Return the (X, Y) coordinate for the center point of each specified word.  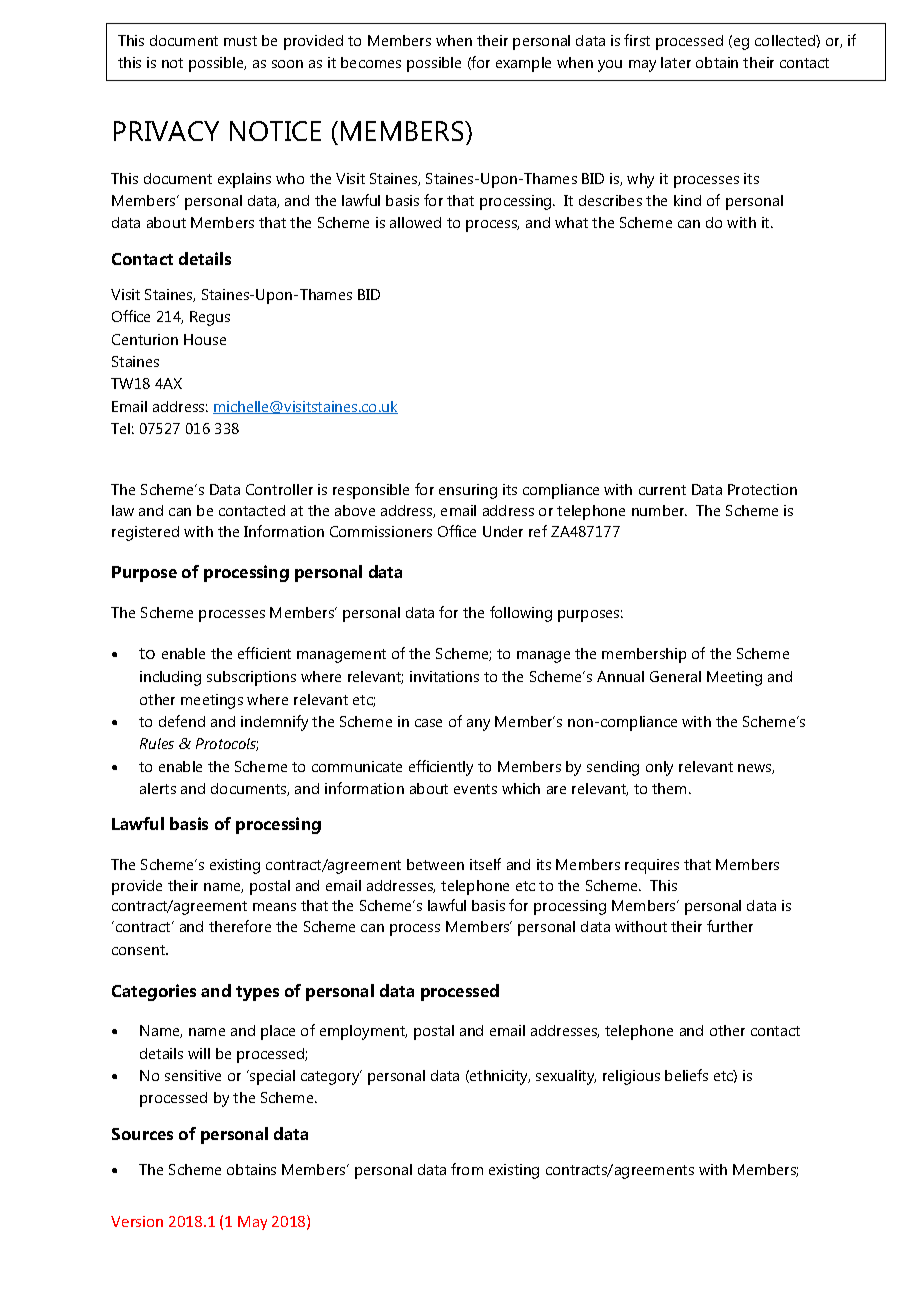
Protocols (227, 744)
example (523, 64)
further (730, 926)
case (428, 723)
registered (145, 533)
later (676, 62)
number (659, 510)
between (435, 864)
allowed (415, 222)
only (659, 768)
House (205, 339)
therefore (240, 926)
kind (687, 200)
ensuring (468, 491)
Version (137, 1221)
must (240, 41)
